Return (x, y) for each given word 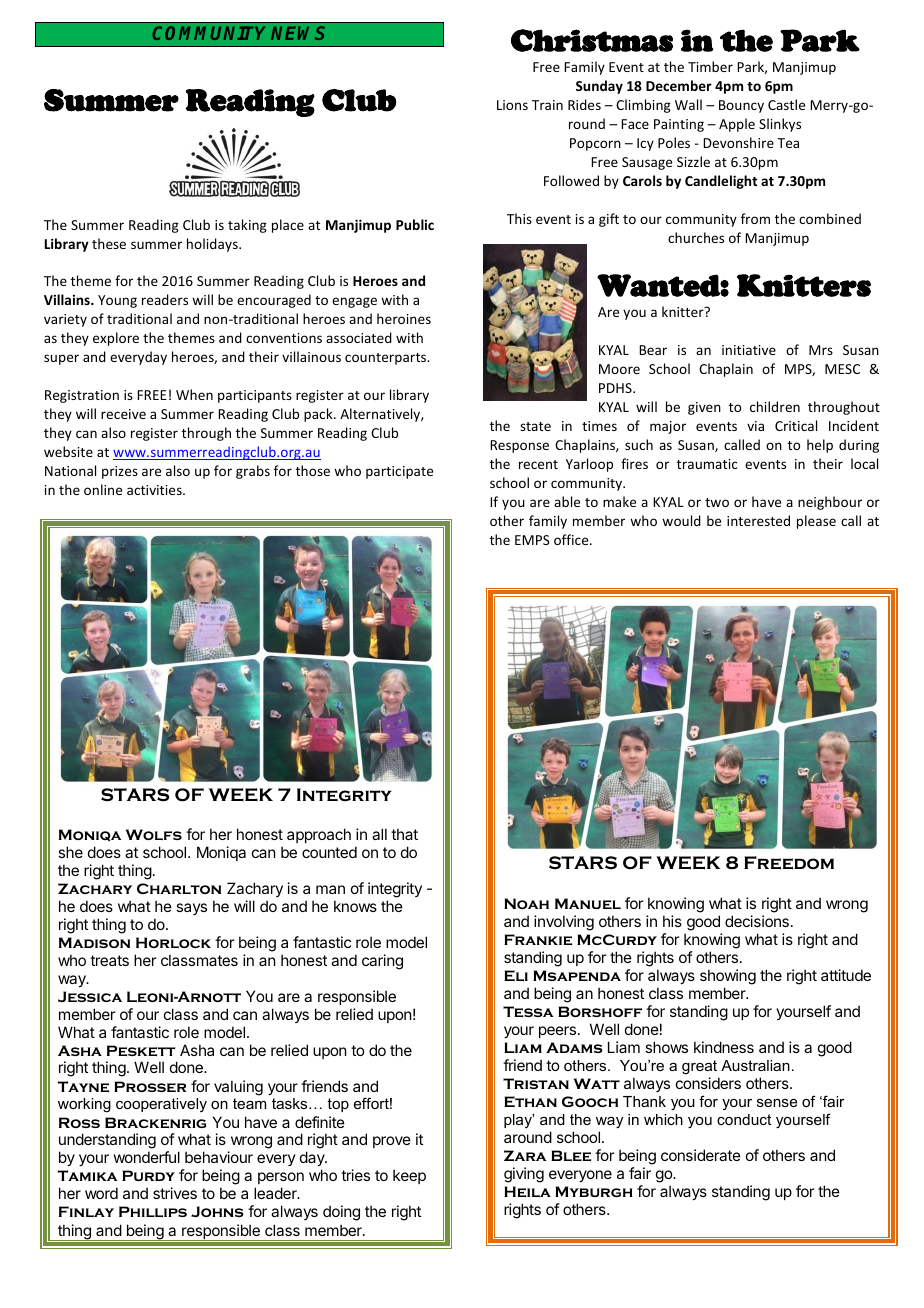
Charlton (179, 888)
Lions (512, 105)
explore (116, 339)
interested (758, 520)
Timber (710, 66)
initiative (749, 350)
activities (155, 490)
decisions (757, 921)
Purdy (148, 1175)
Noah (526, 903)
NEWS (298, 33)
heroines (404, 318)
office (572, 539)
